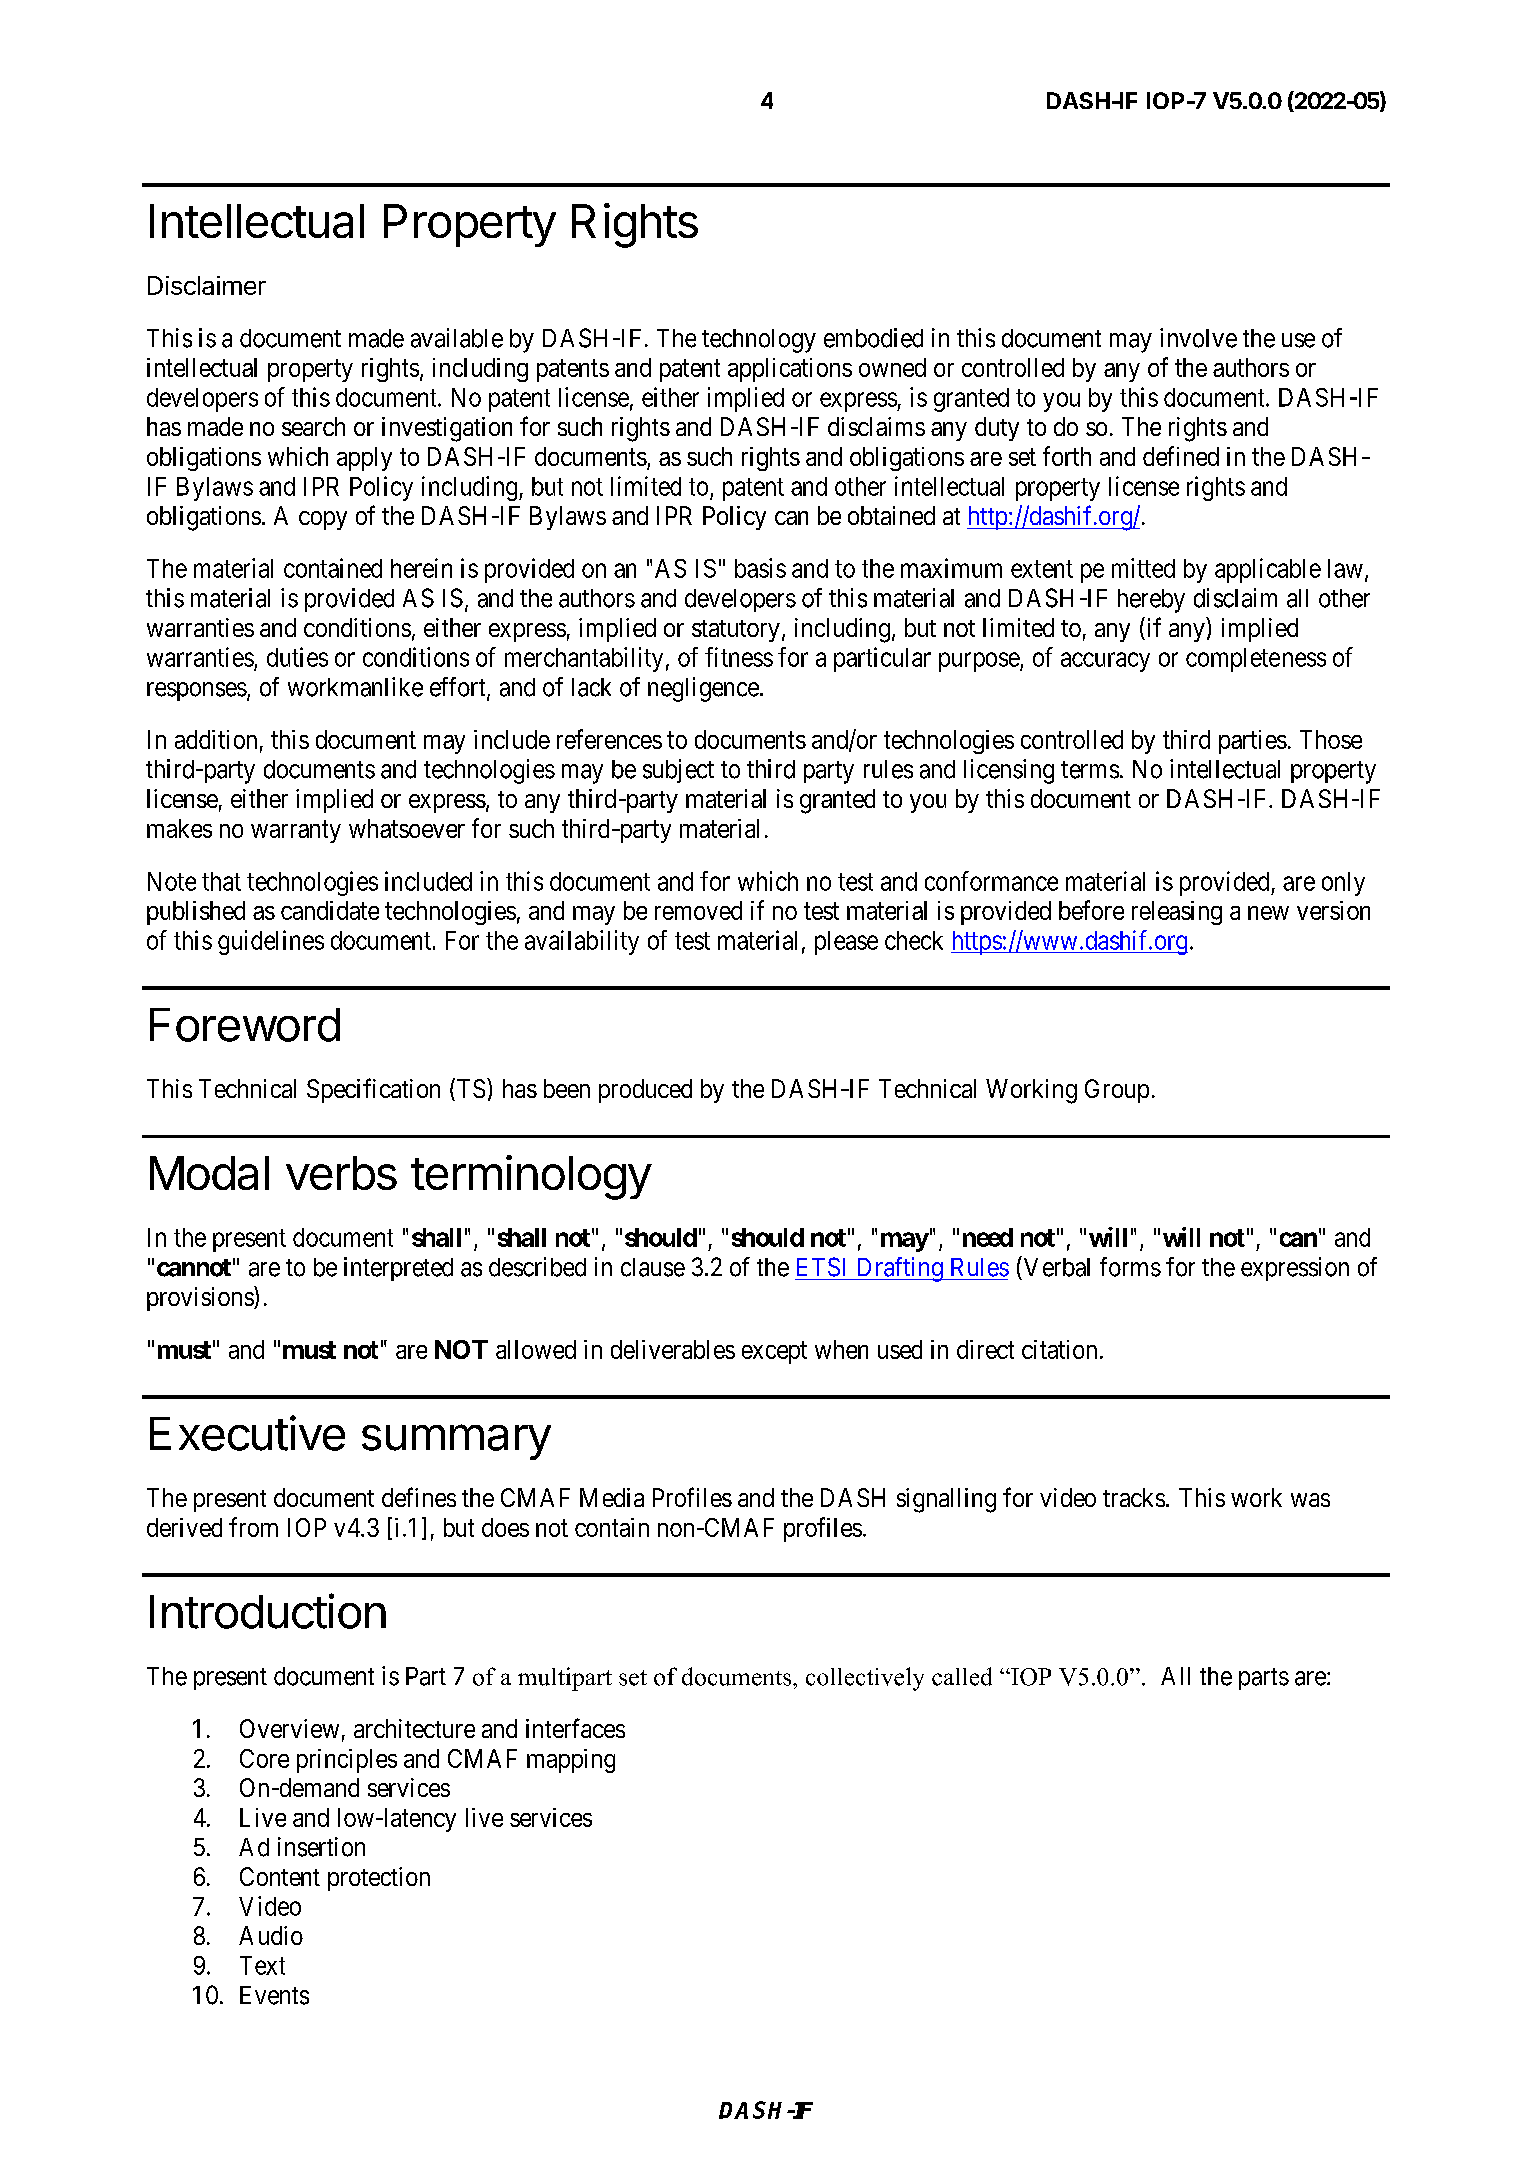 Image resolution: width=1532 pixels, height=2167 pixels. I want to click on subject, so click(678, 771).
